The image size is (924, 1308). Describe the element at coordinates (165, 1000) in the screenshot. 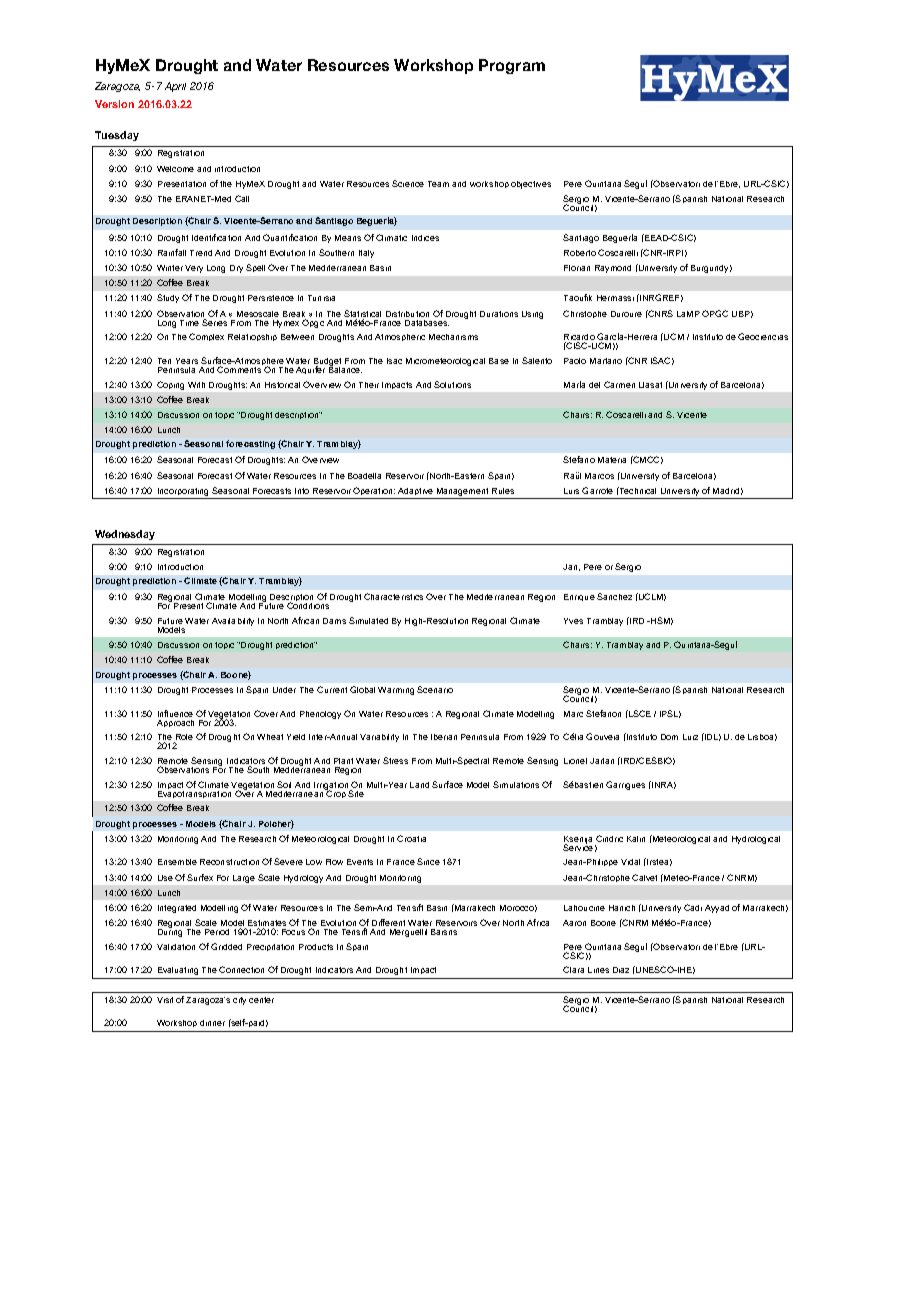

I see `Visit` at that location.
